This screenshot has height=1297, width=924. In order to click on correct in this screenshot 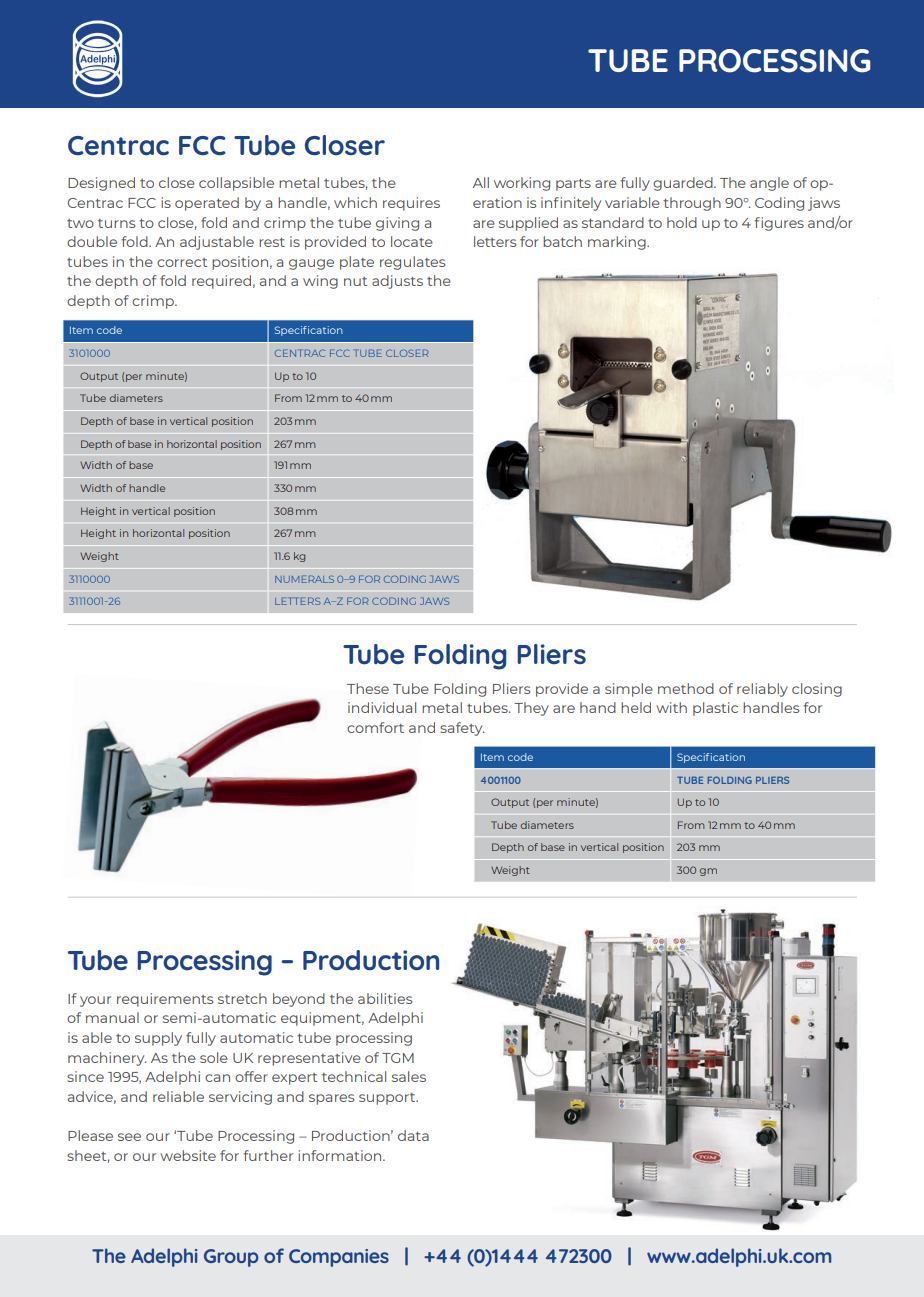, I will do `click(182, 262)`.
